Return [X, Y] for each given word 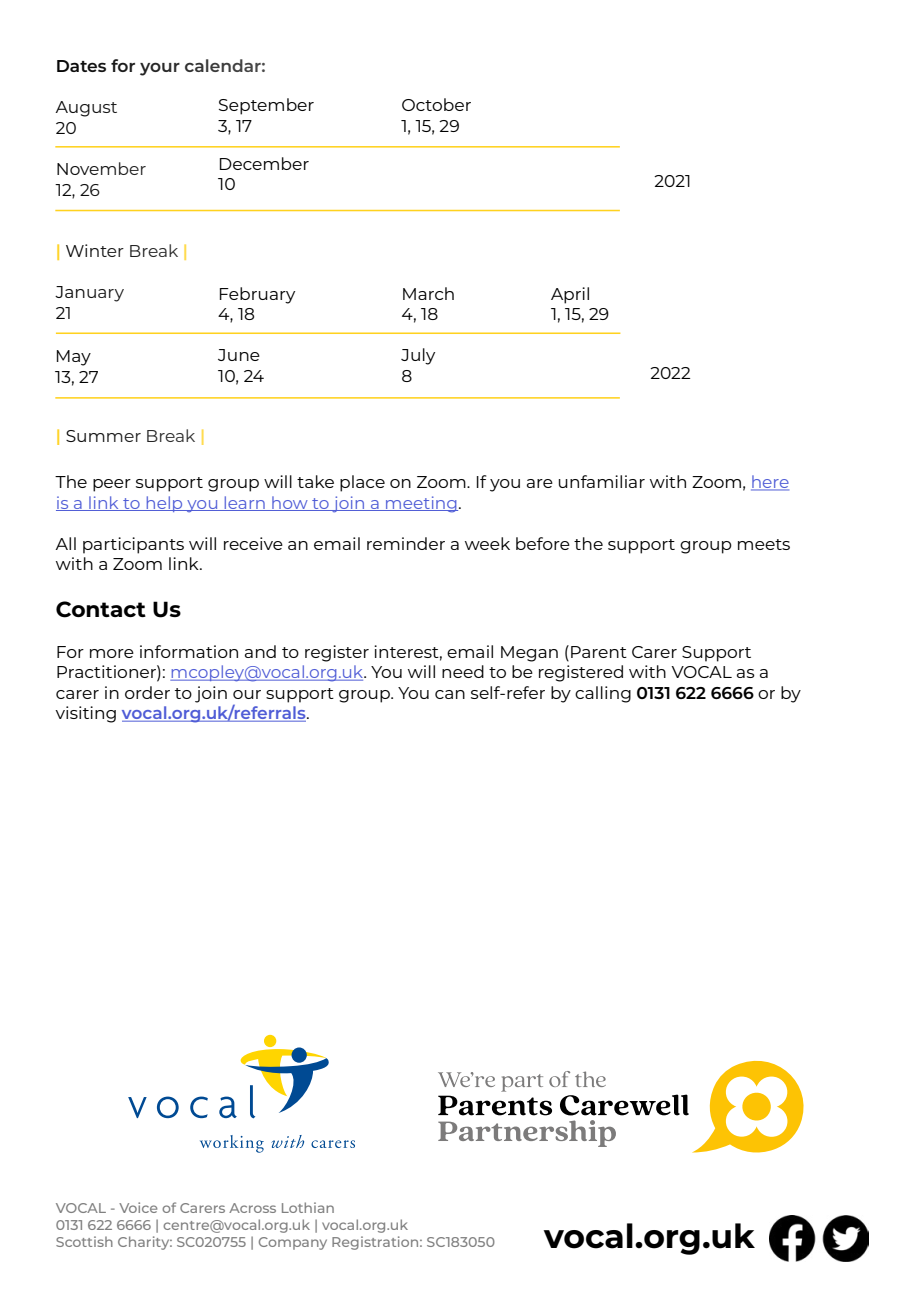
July [418, 356]
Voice [138, 1207]
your [160, 69]
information [189, 651]
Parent [599, 652]
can [450, 694]
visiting [85, 714]
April [570, 295]
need [463, 671]
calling [603, 694]
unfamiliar [602, 481]
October [436, 104]
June [239, 355]
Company [293, 1243]
